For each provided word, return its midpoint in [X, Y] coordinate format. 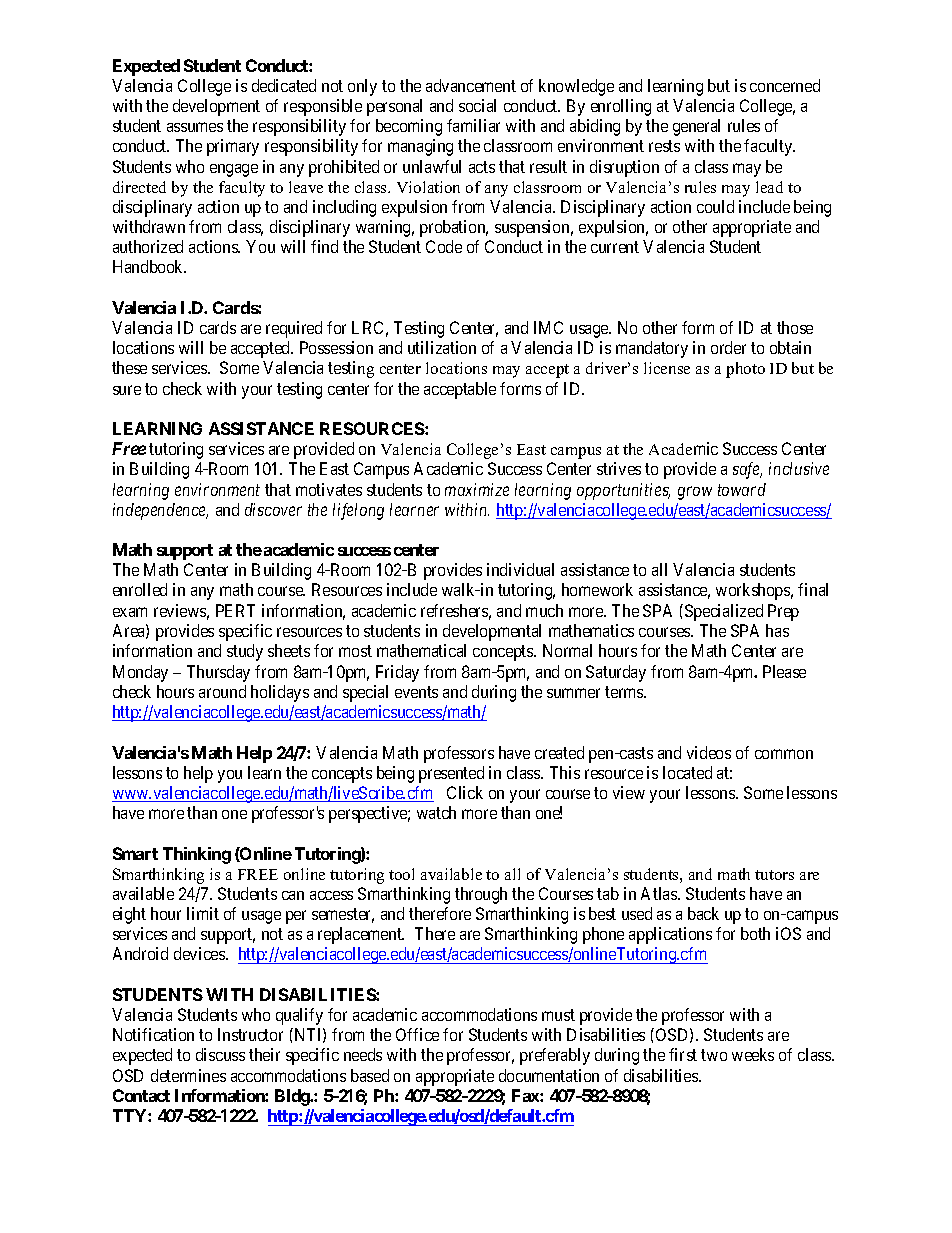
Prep [783, 612]
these [129, 367]
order [728, 347]
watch [436, 812]
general [696, 127]
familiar [473, 125]
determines [188, 1075]
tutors [774, 875]
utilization [442, 347]
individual [520, 569]
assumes [195, 127]
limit [203, 913]
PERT [235, 610]
